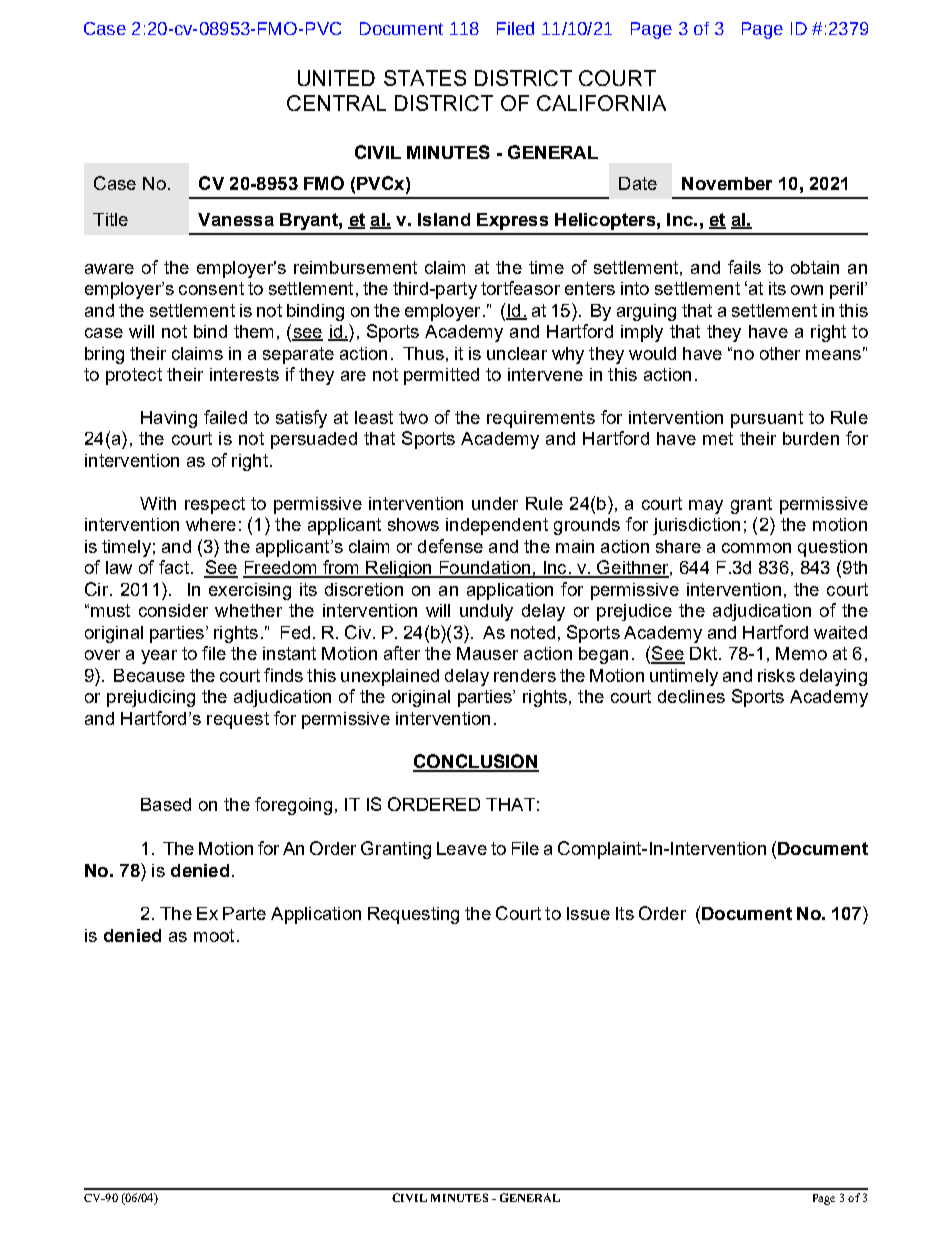  What do you see at coordinates (149, 675) in the screenshot?
I see `Because` at bounding box center [149, 675].
